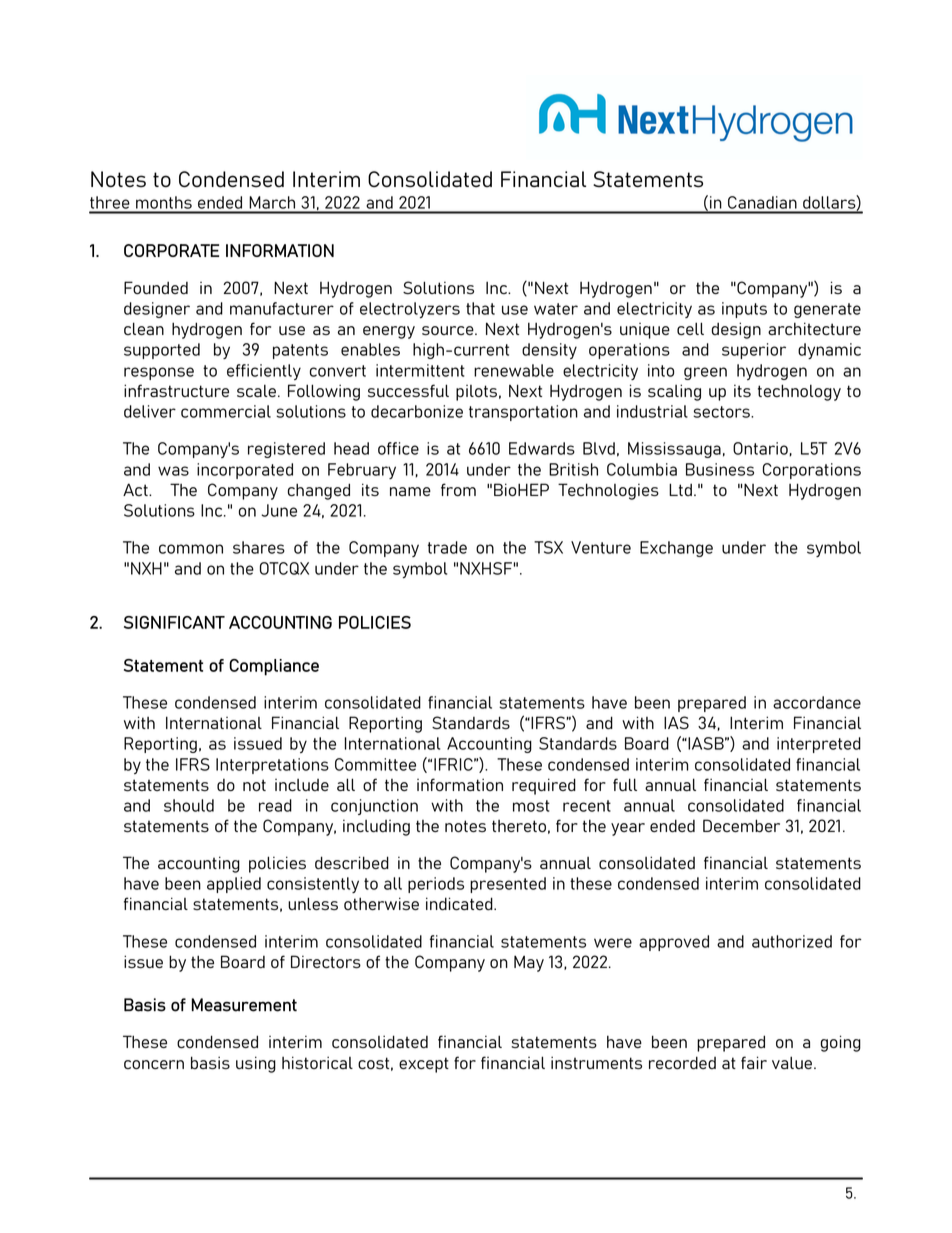  I want to click on that, so click(480, 308).
